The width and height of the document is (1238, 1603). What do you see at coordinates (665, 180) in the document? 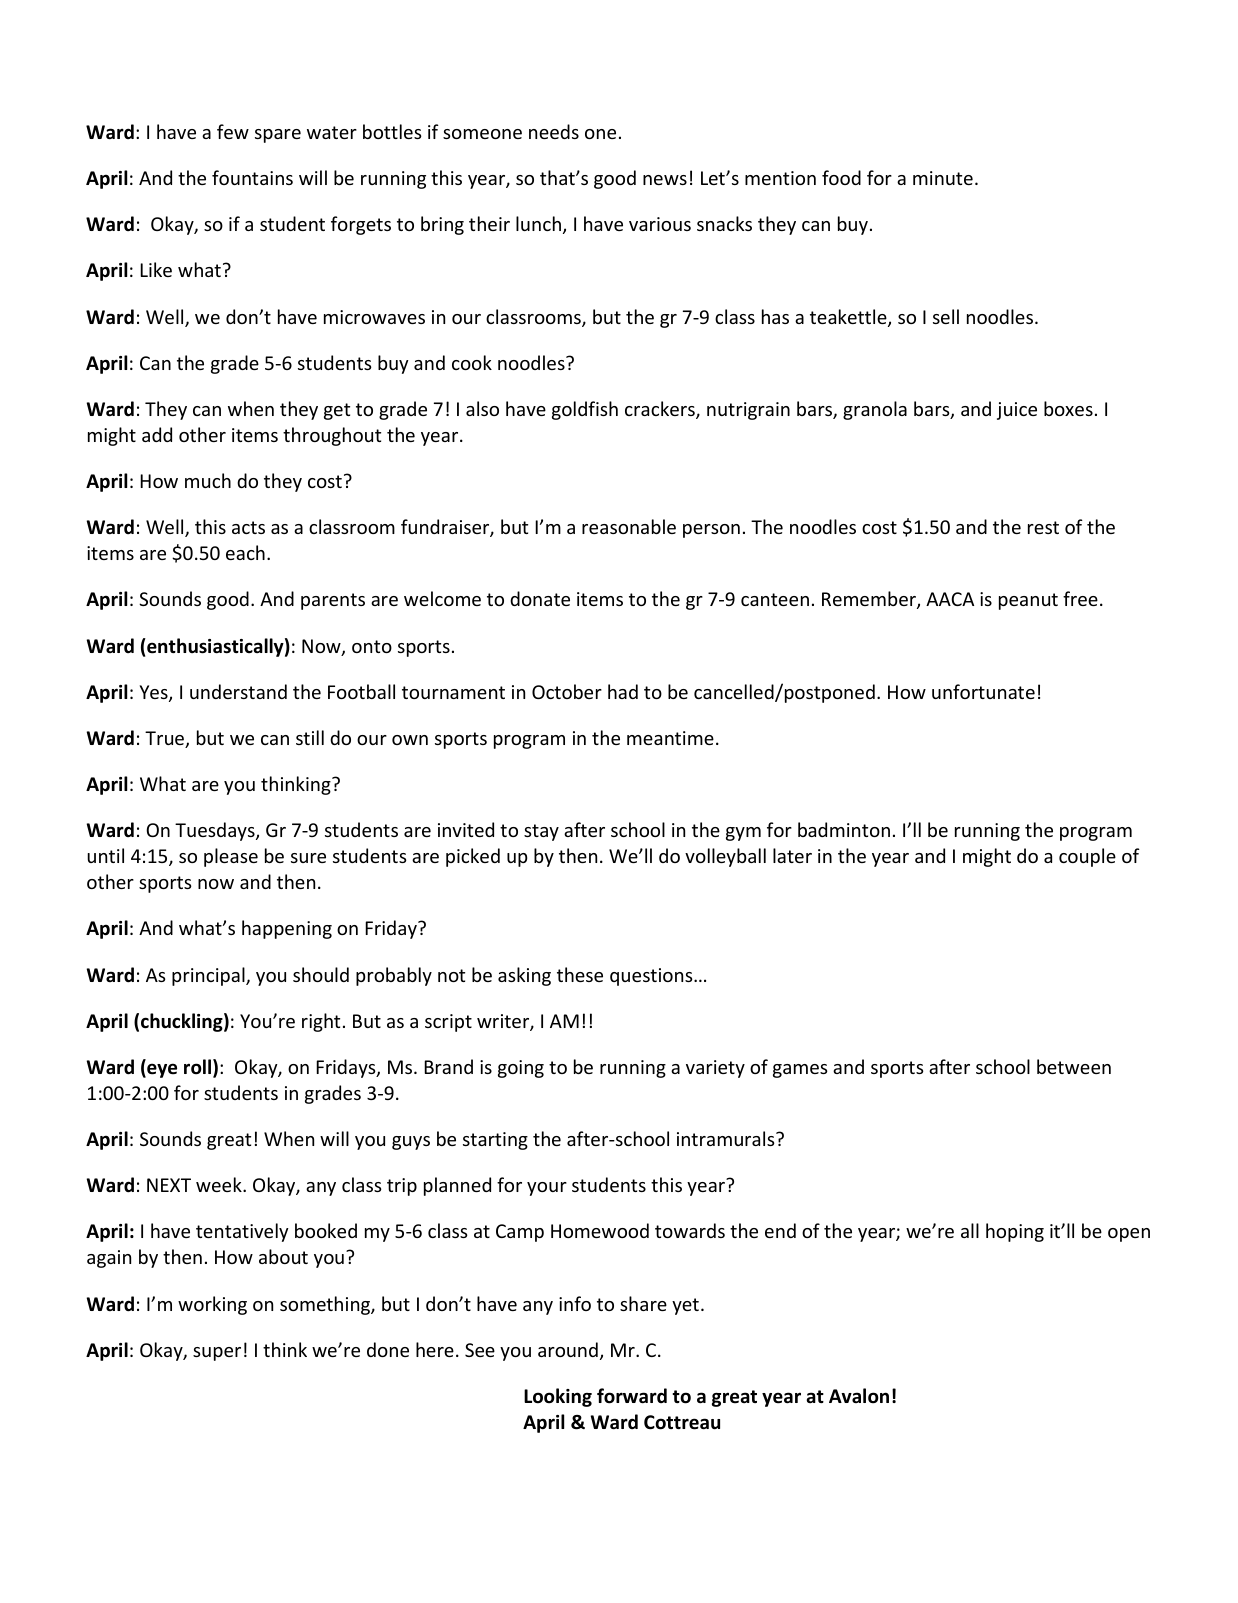
I see `news` at bounding box center [665, 180].
